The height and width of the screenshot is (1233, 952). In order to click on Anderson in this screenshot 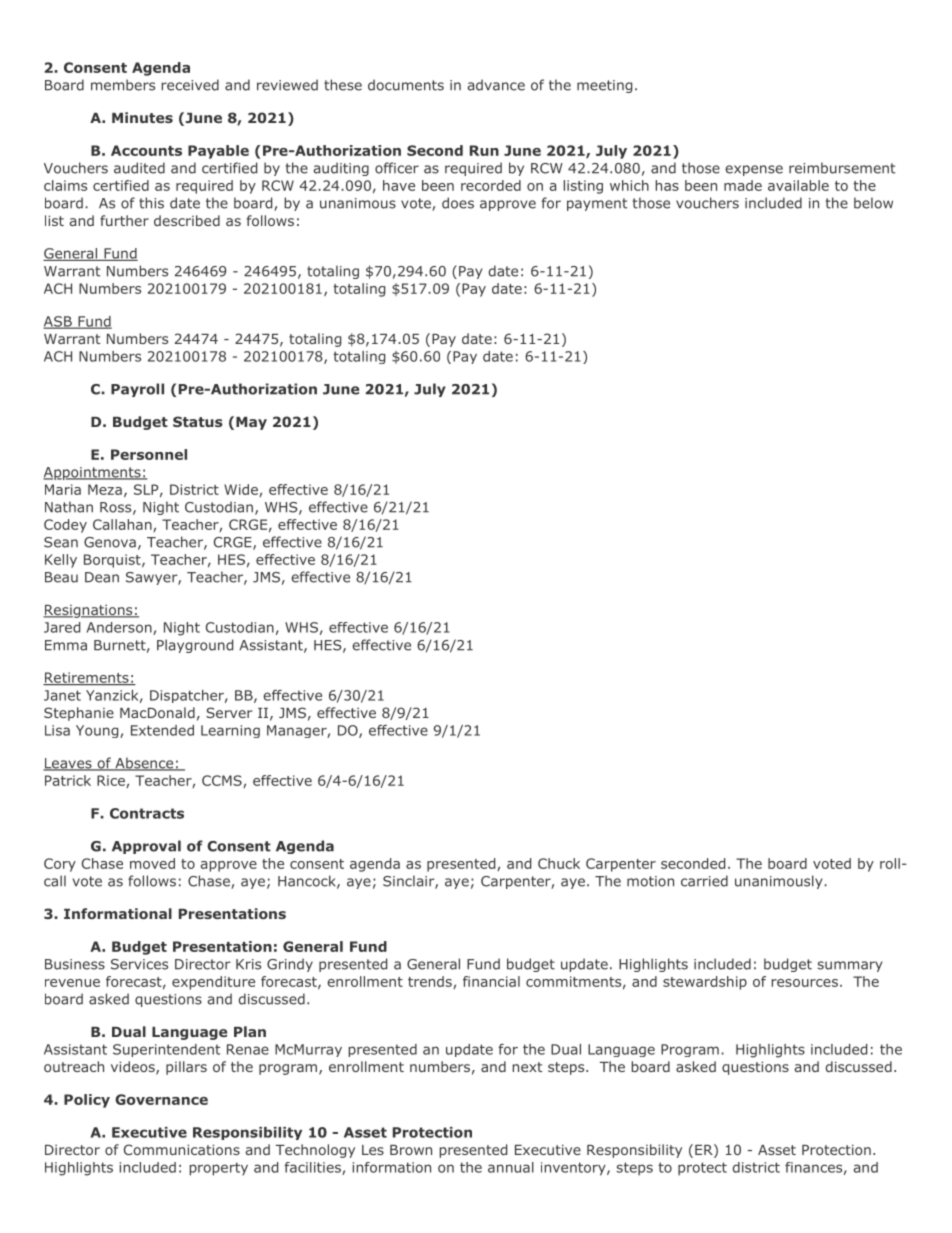, I will do `click(120, 628)`.
